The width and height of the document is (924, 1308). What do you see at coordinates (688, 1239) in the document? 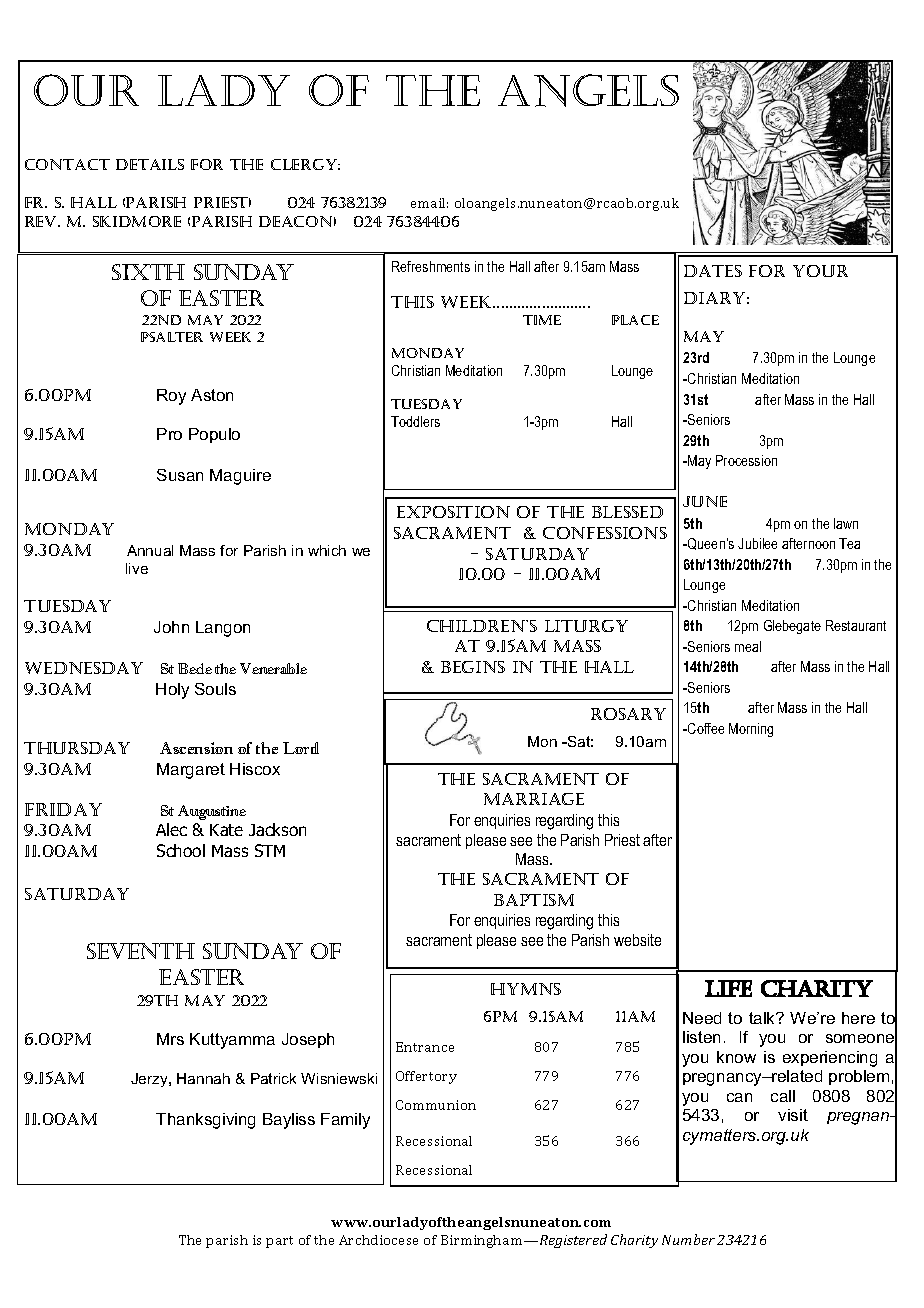
I see `Number` at bounding box center [688, 1239].
